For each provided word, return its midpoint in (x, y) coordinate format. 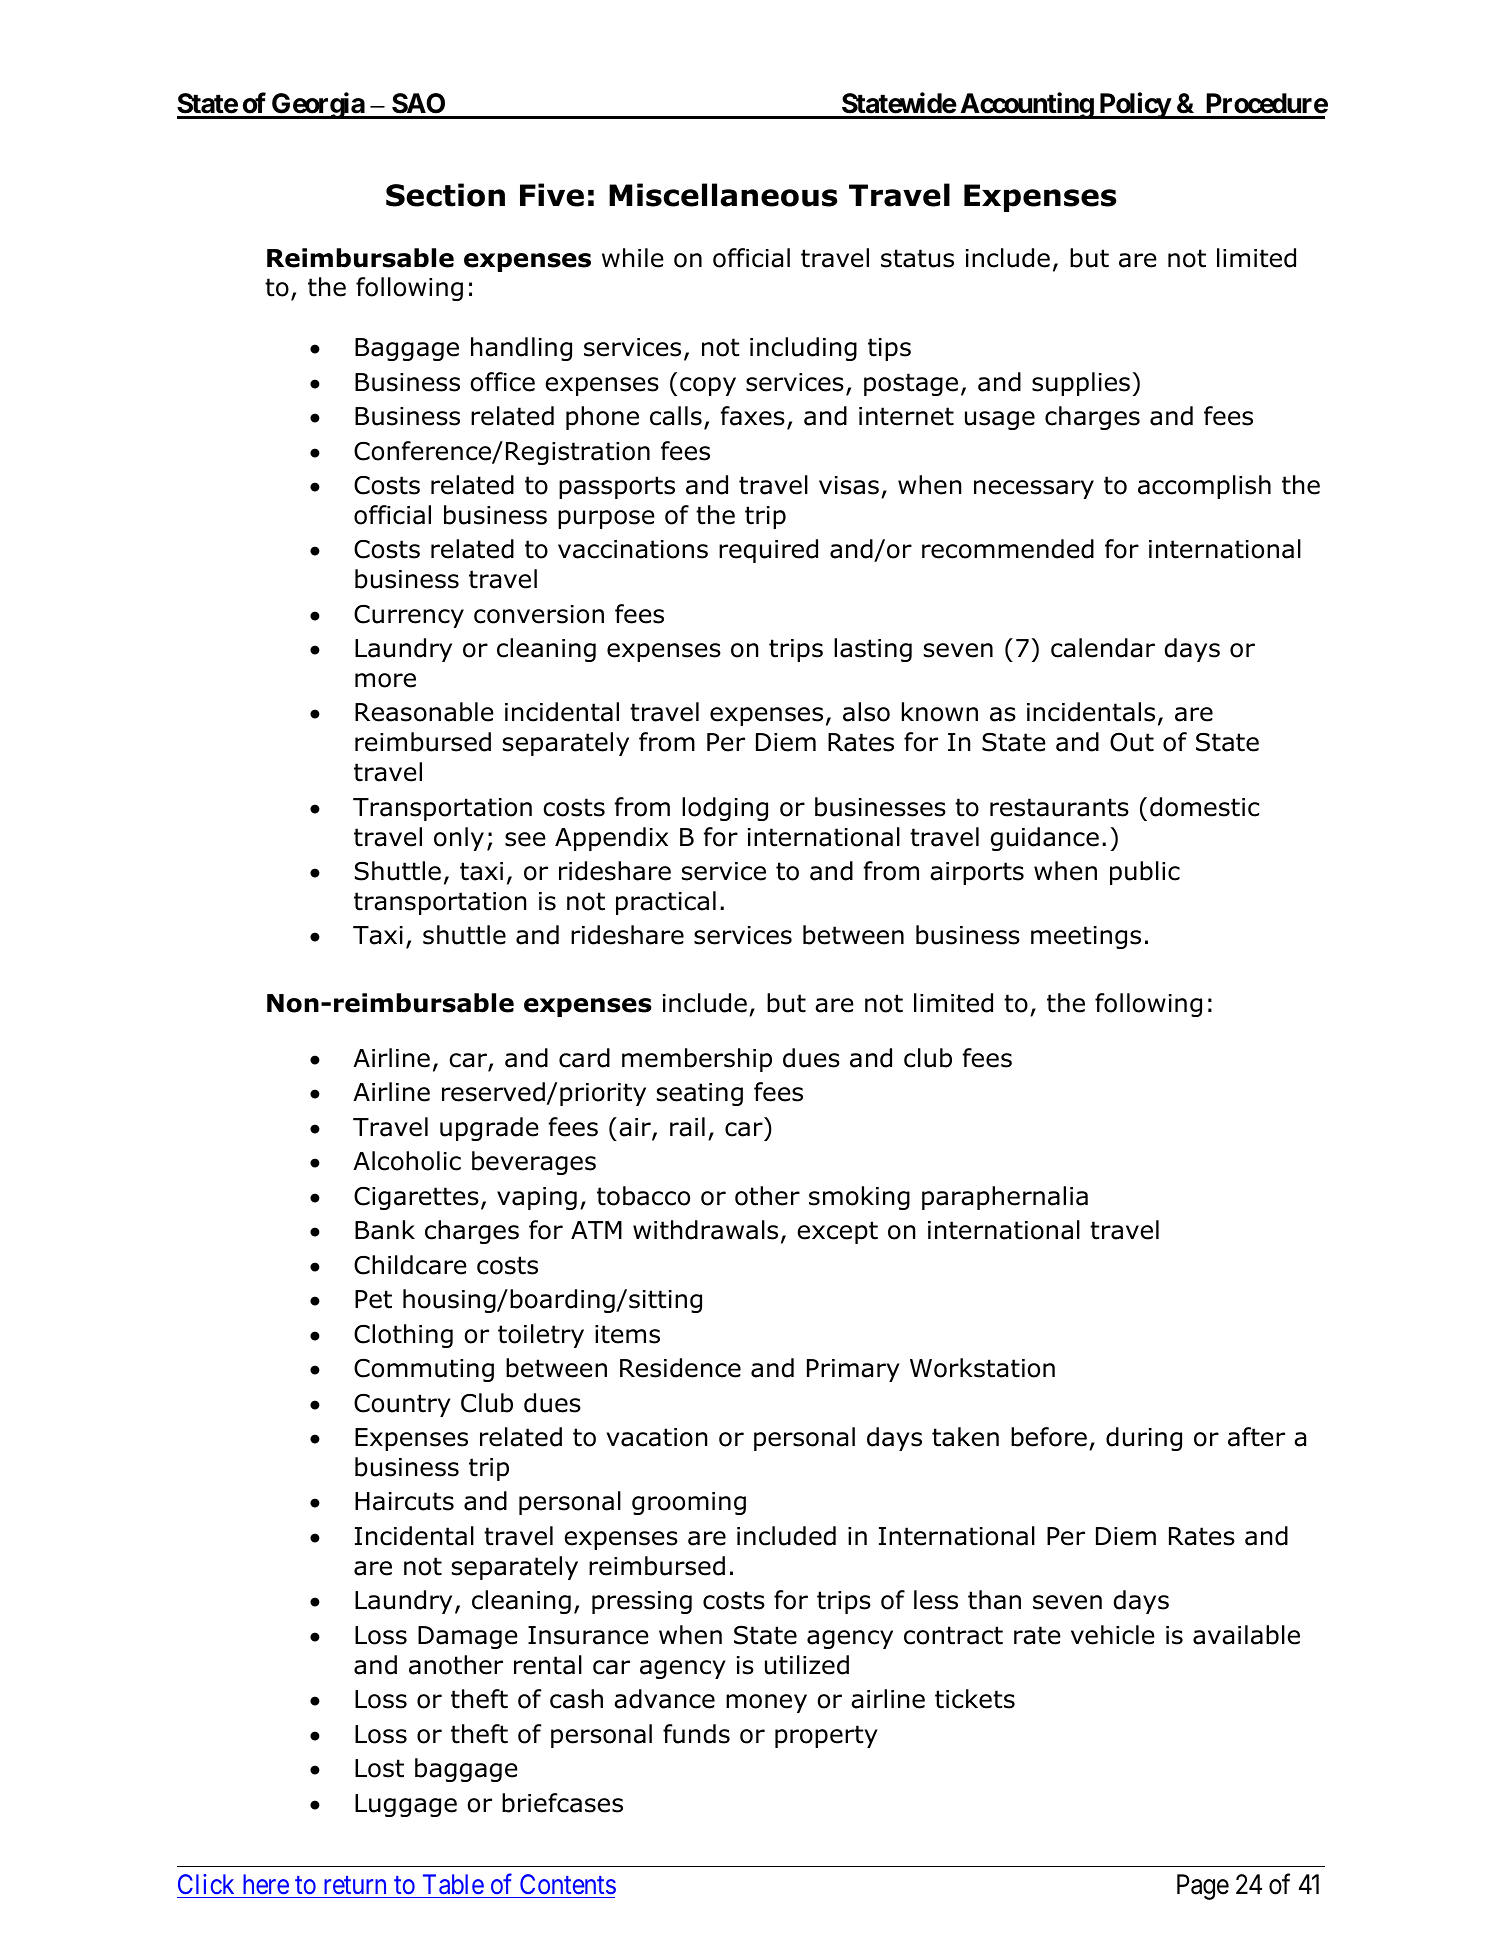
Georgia (318, 105)
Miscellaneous (723, 195)
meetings (1086, 937)
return (355, 1885)
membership (697, 1060)
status (917, 258)
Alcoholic (407, 1161)
